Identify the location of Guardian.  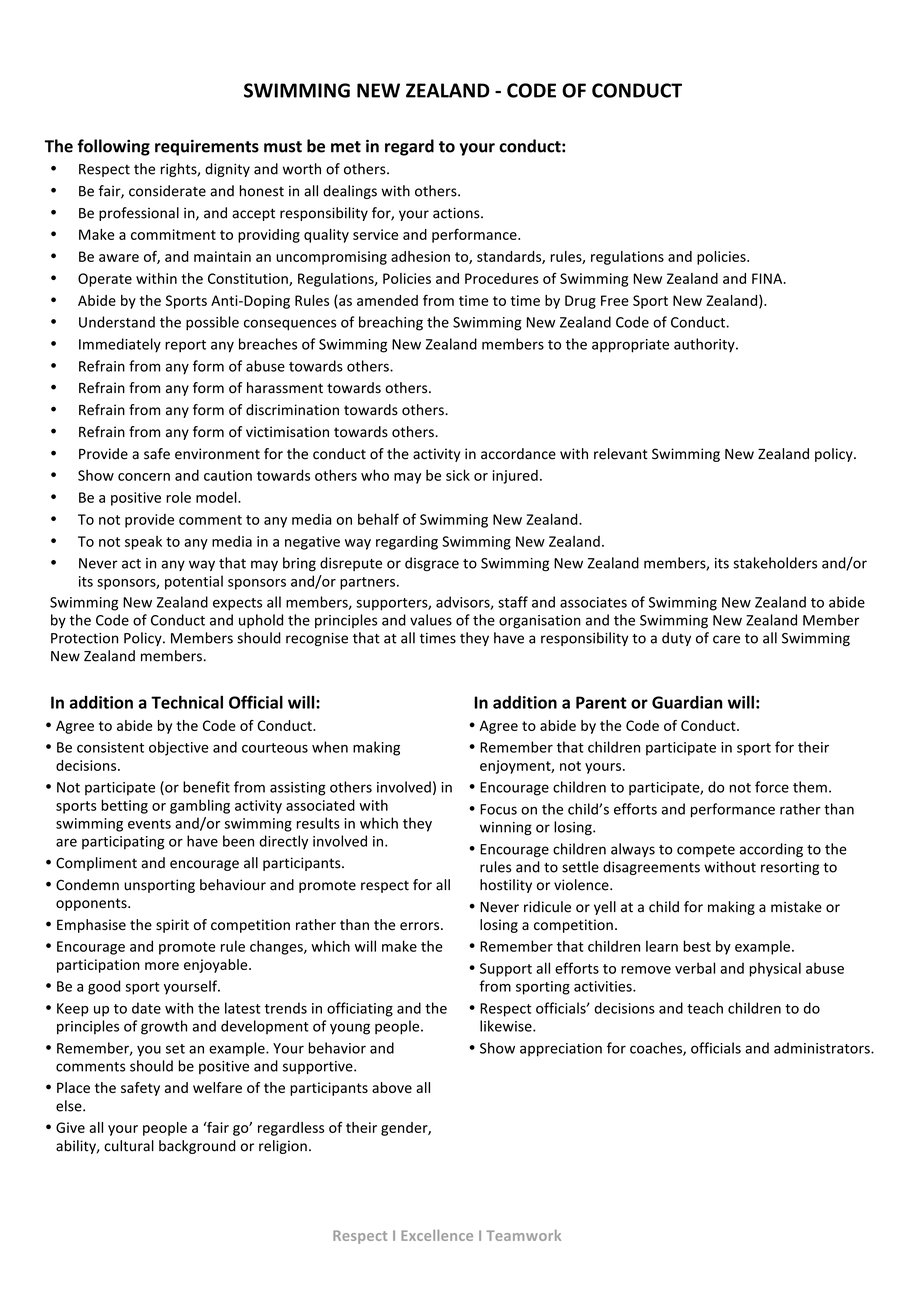
(687, 702).
